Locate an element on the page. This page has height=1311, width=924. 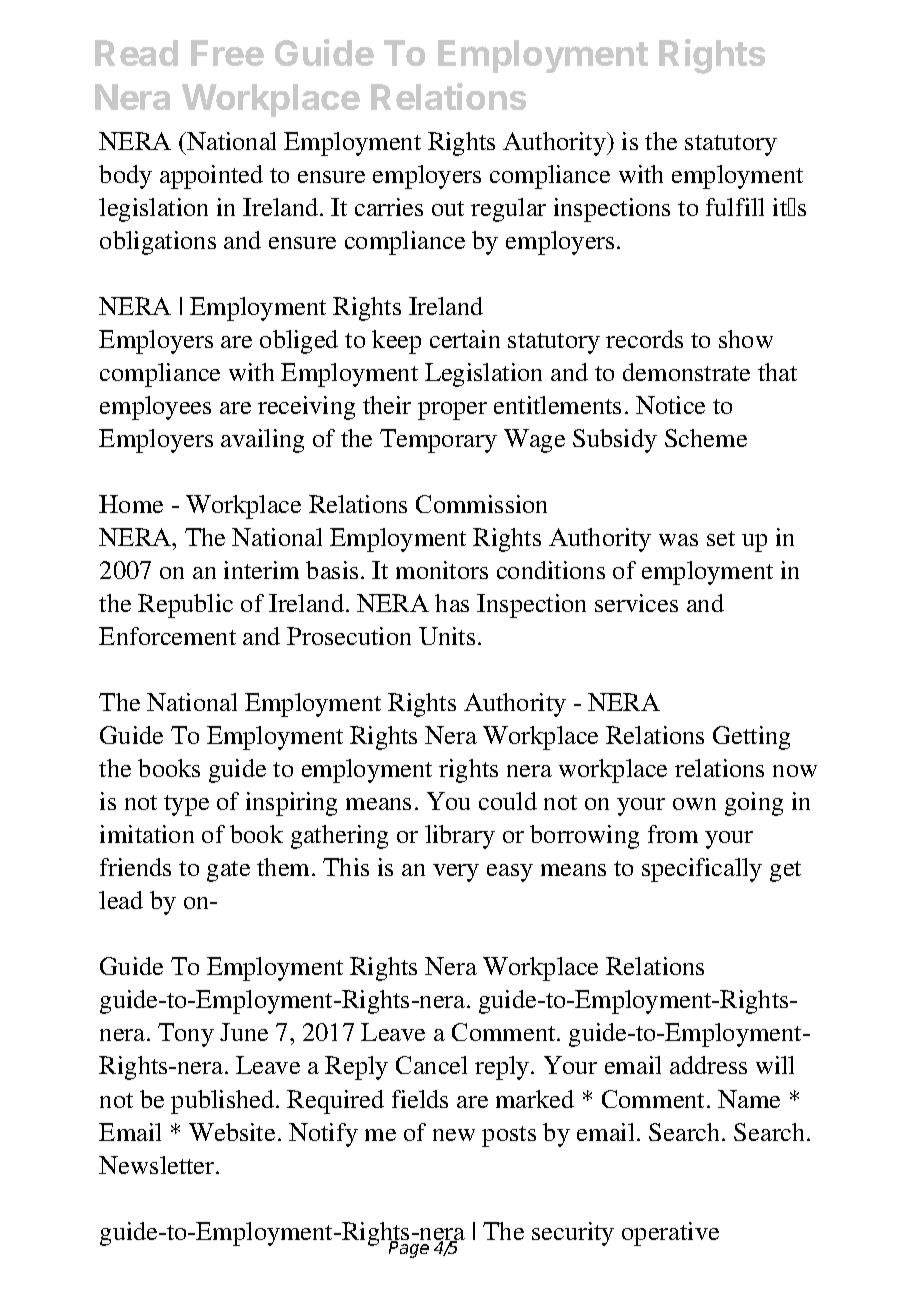
Free is located at coordinates (227, 53).
